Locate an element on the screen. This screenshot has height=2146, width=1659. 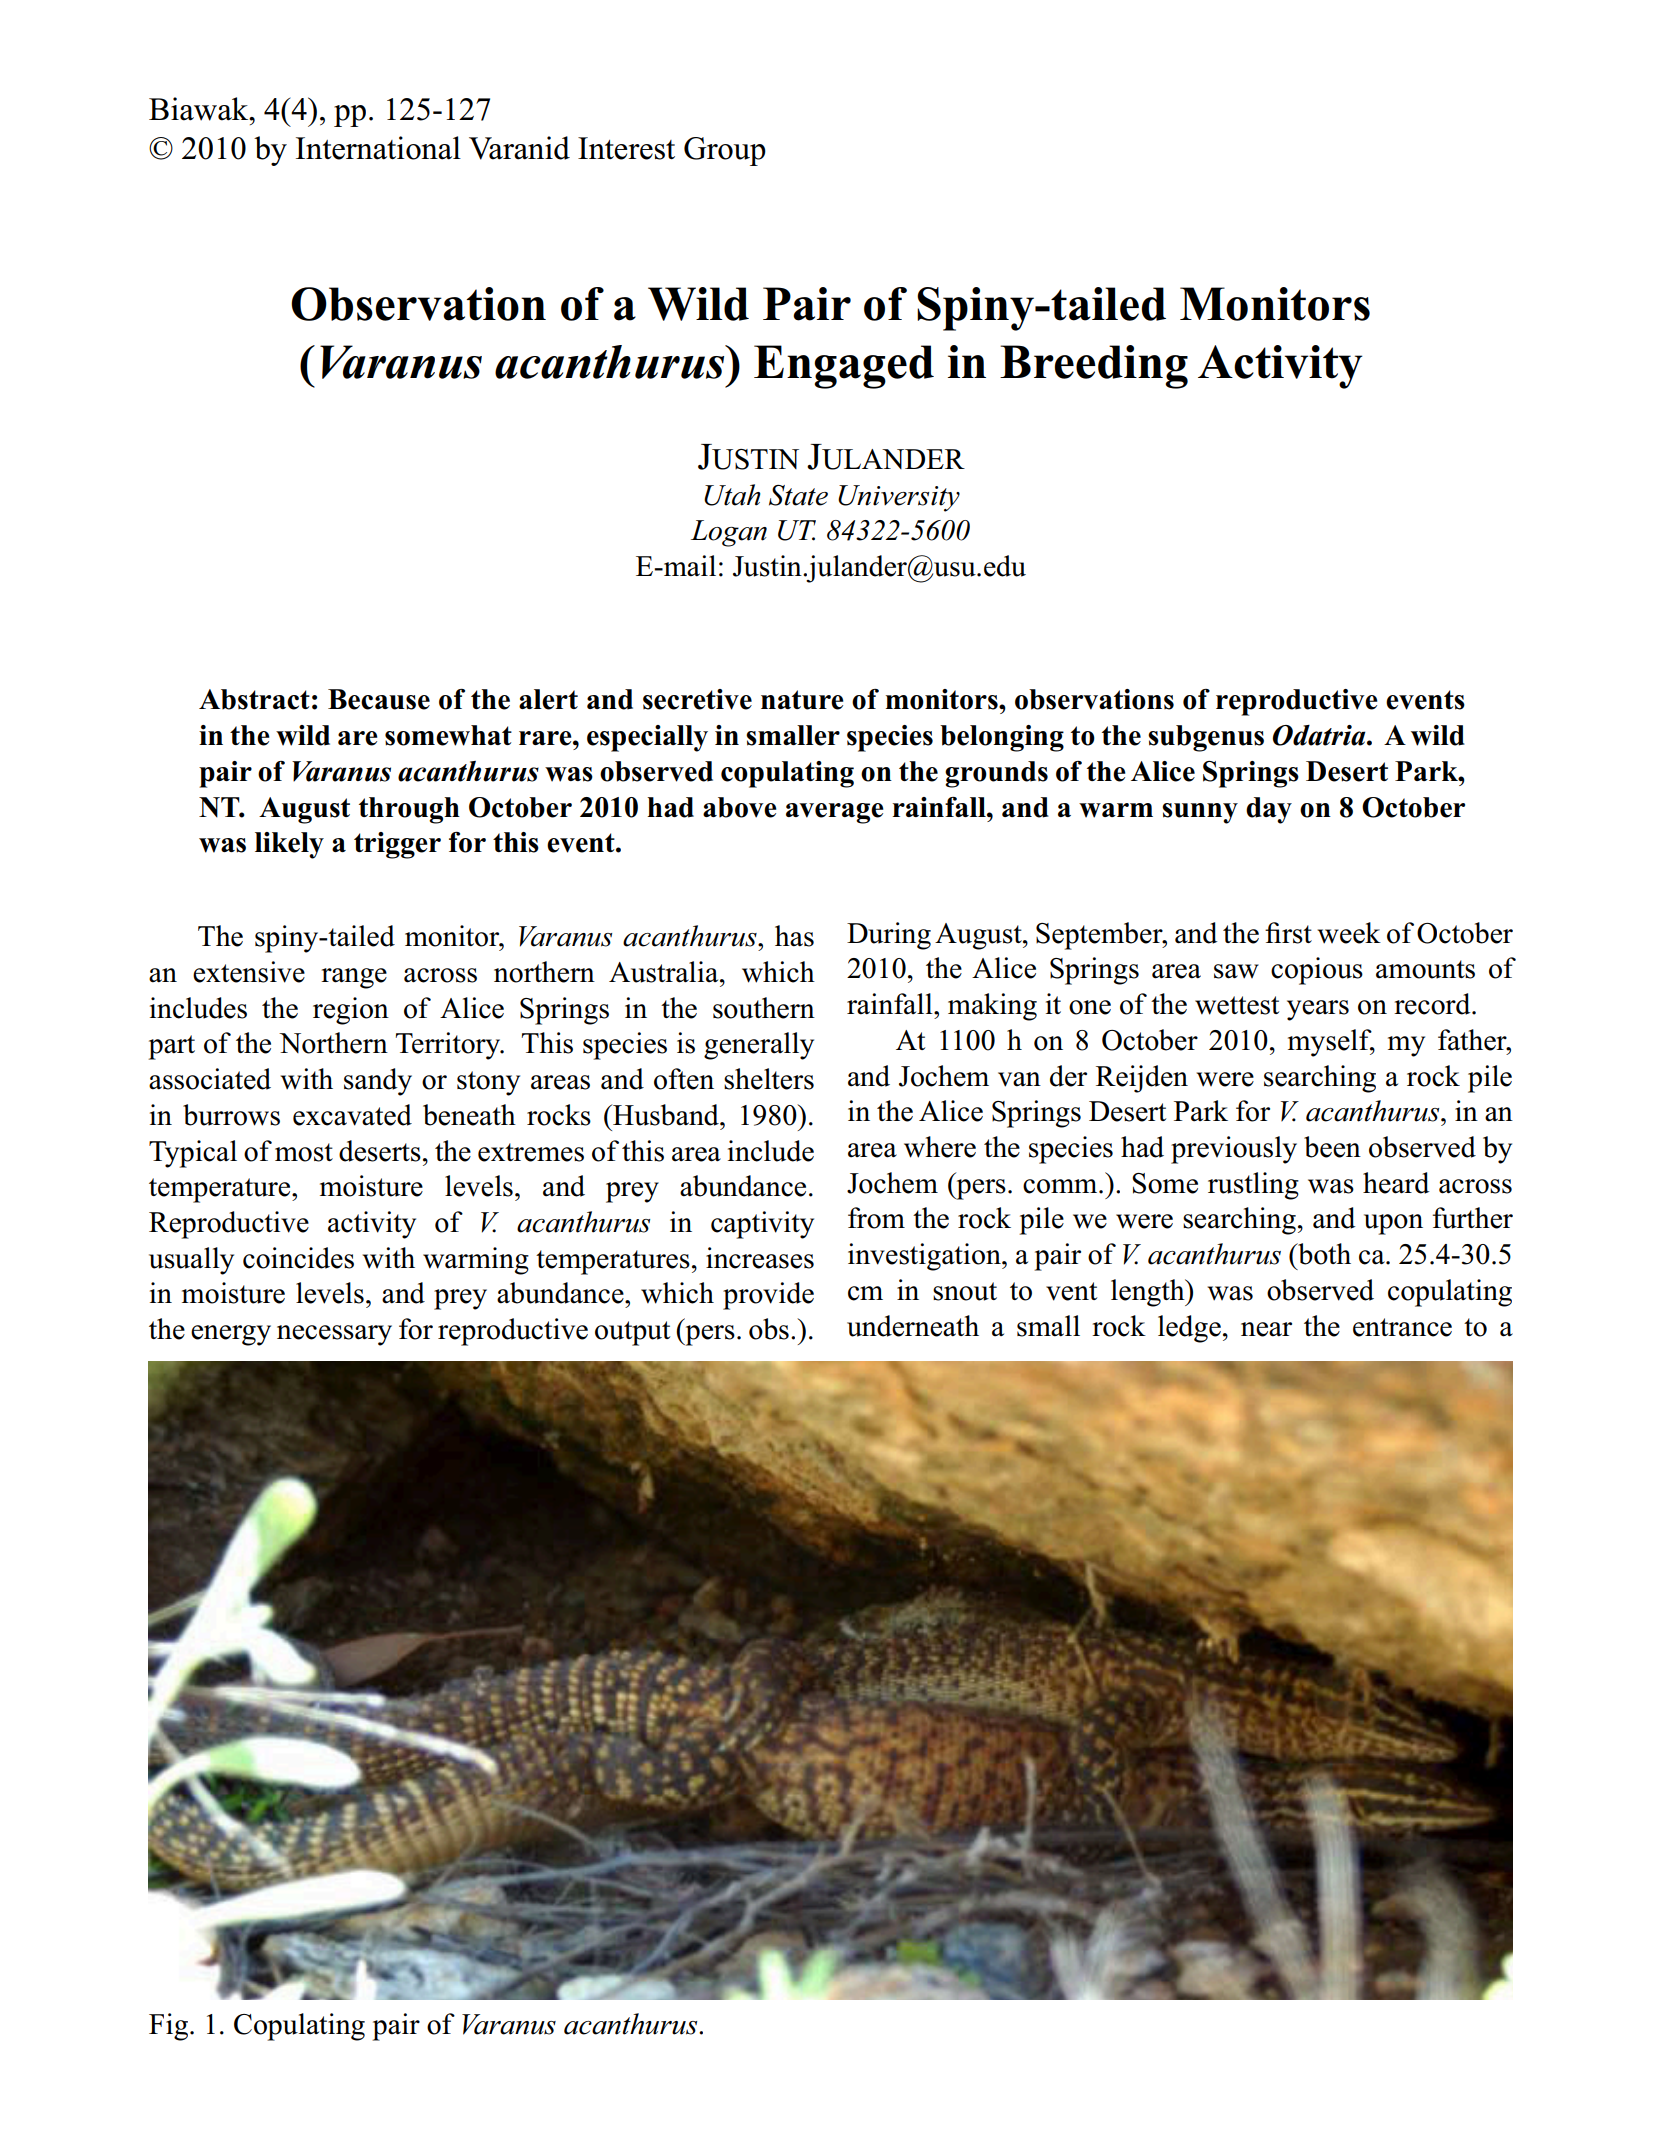
State is located at coordinates (798, 495).
